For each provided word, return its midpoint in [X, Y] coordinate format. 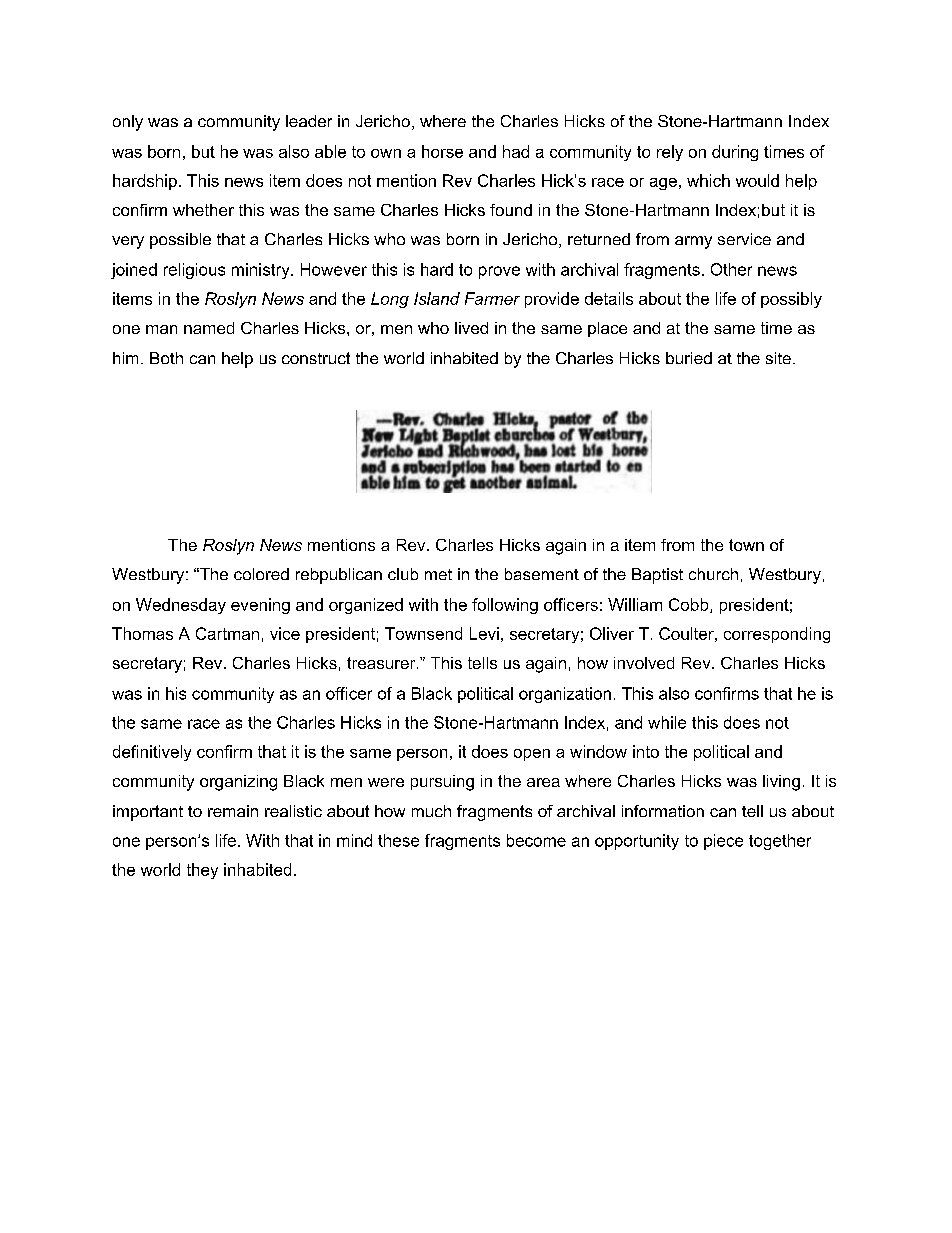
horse [442, 151]
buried [689, 358]
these [398, 840]
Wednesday [181, 606]
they [202, 871]
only [128, 123]
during [735, 153]
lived [471, 328]
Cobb [690, 605]
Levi [484, 633]
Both [166, 358]
